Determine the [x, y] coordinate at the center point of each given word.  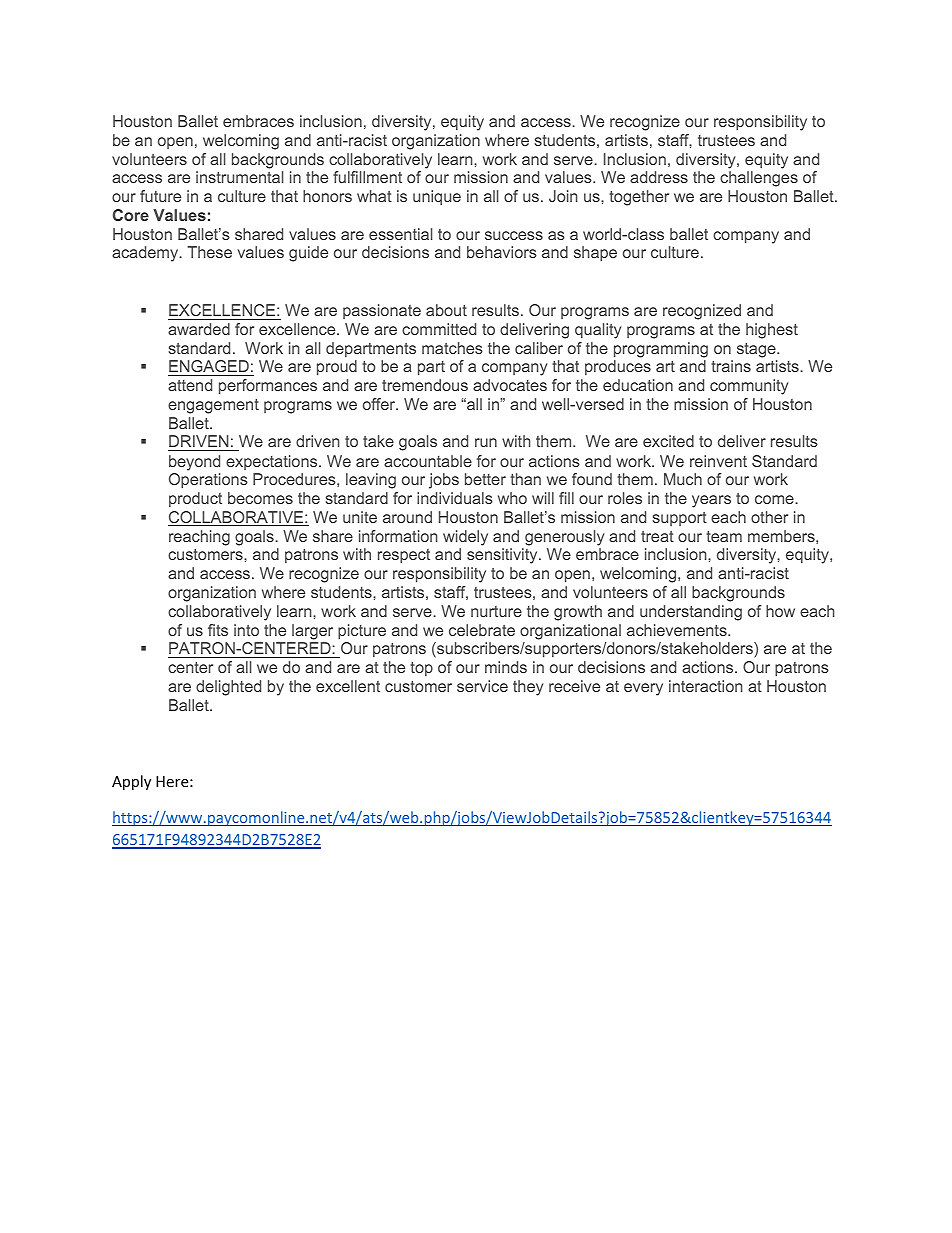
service [482, 686]
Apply [131, 782]
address [659, 177]
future [160, 196]
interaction [705, 686]
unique [437, 198]
